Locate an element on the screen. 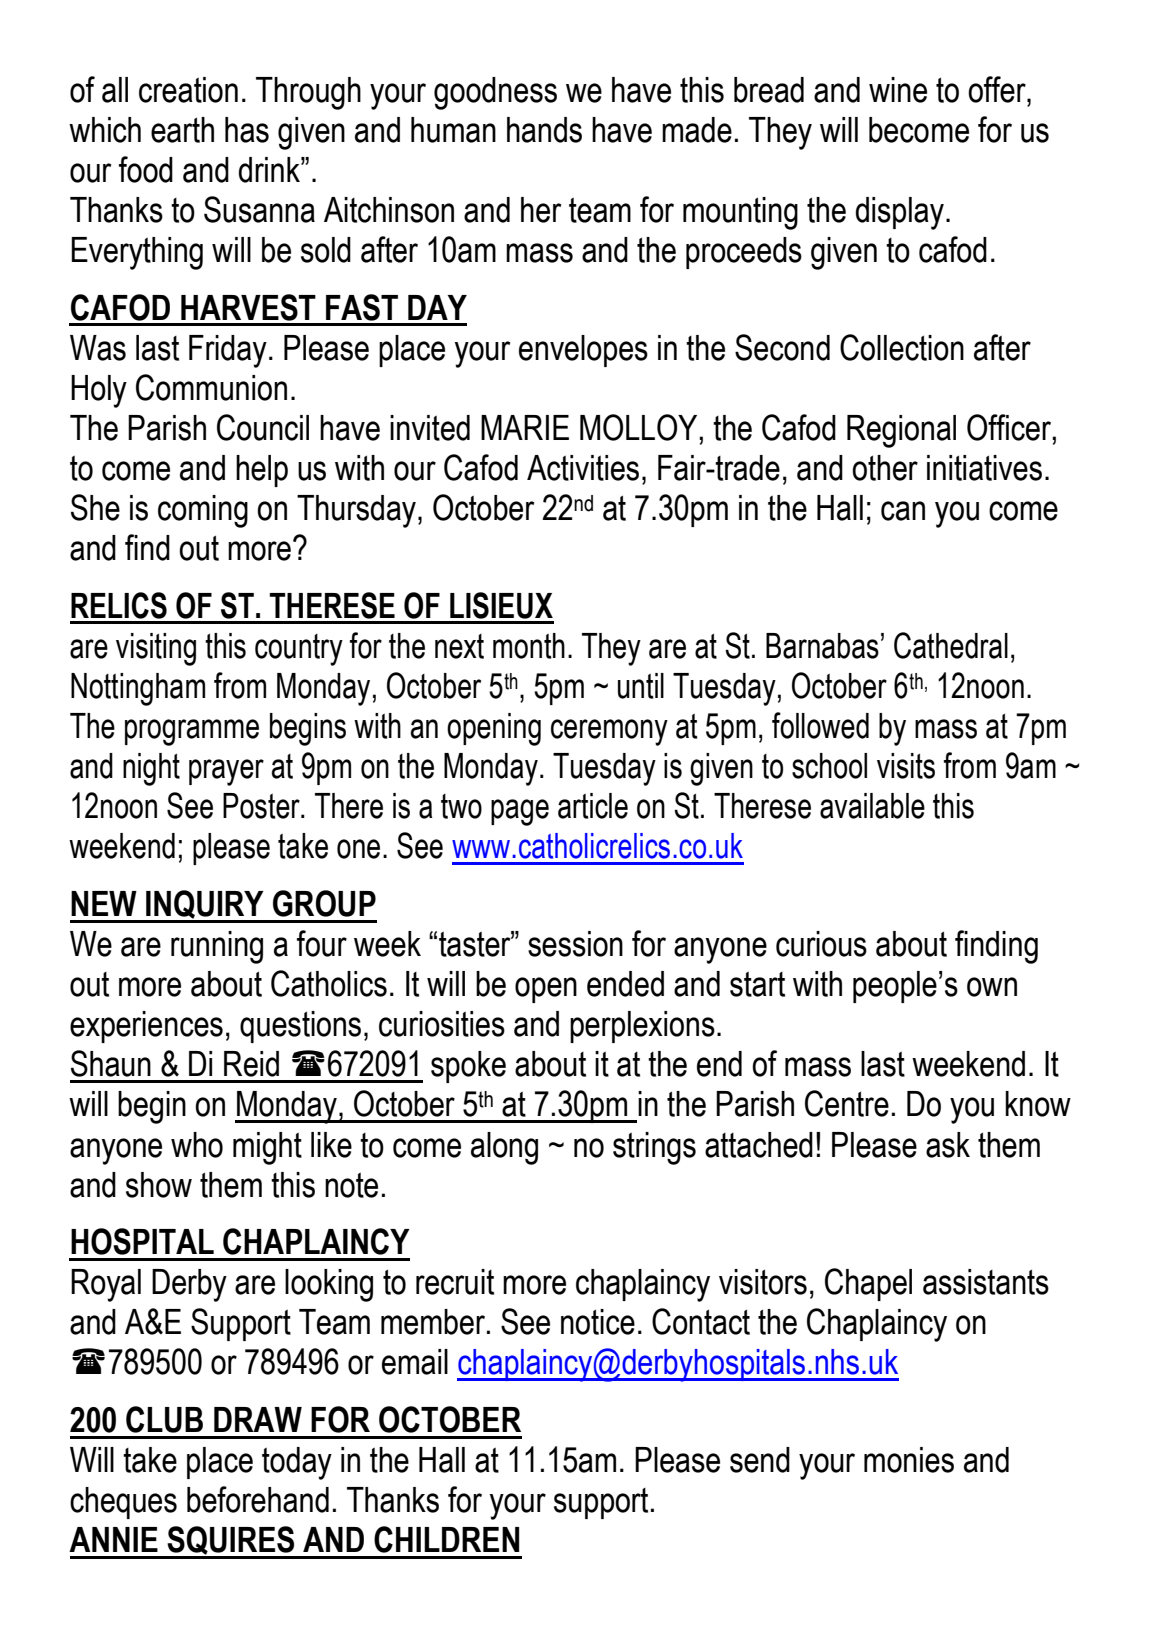  wine is located at coordinates (898, 90).
